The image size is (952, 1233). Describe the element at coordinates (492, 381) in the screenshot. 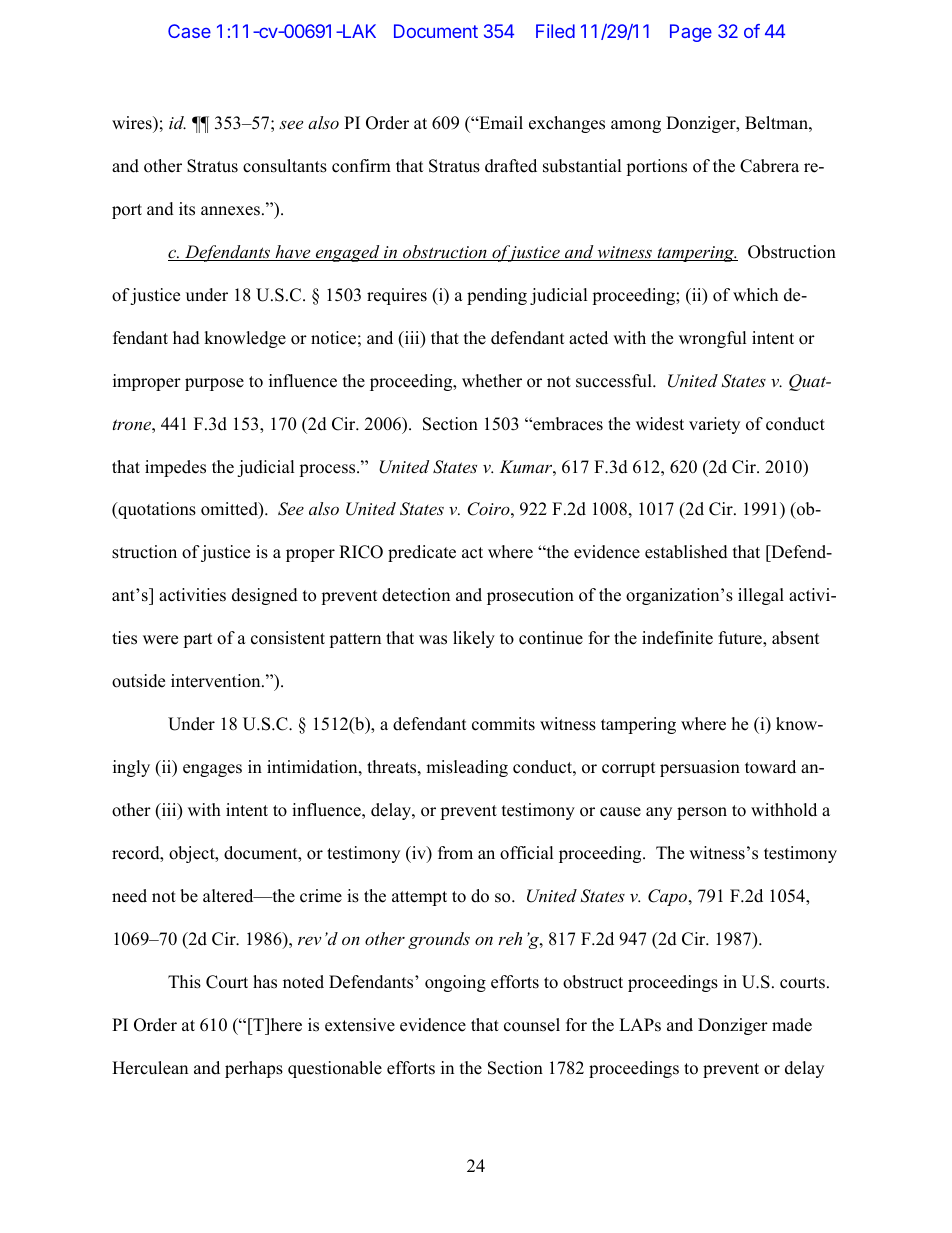

I see `whether` at that location.
